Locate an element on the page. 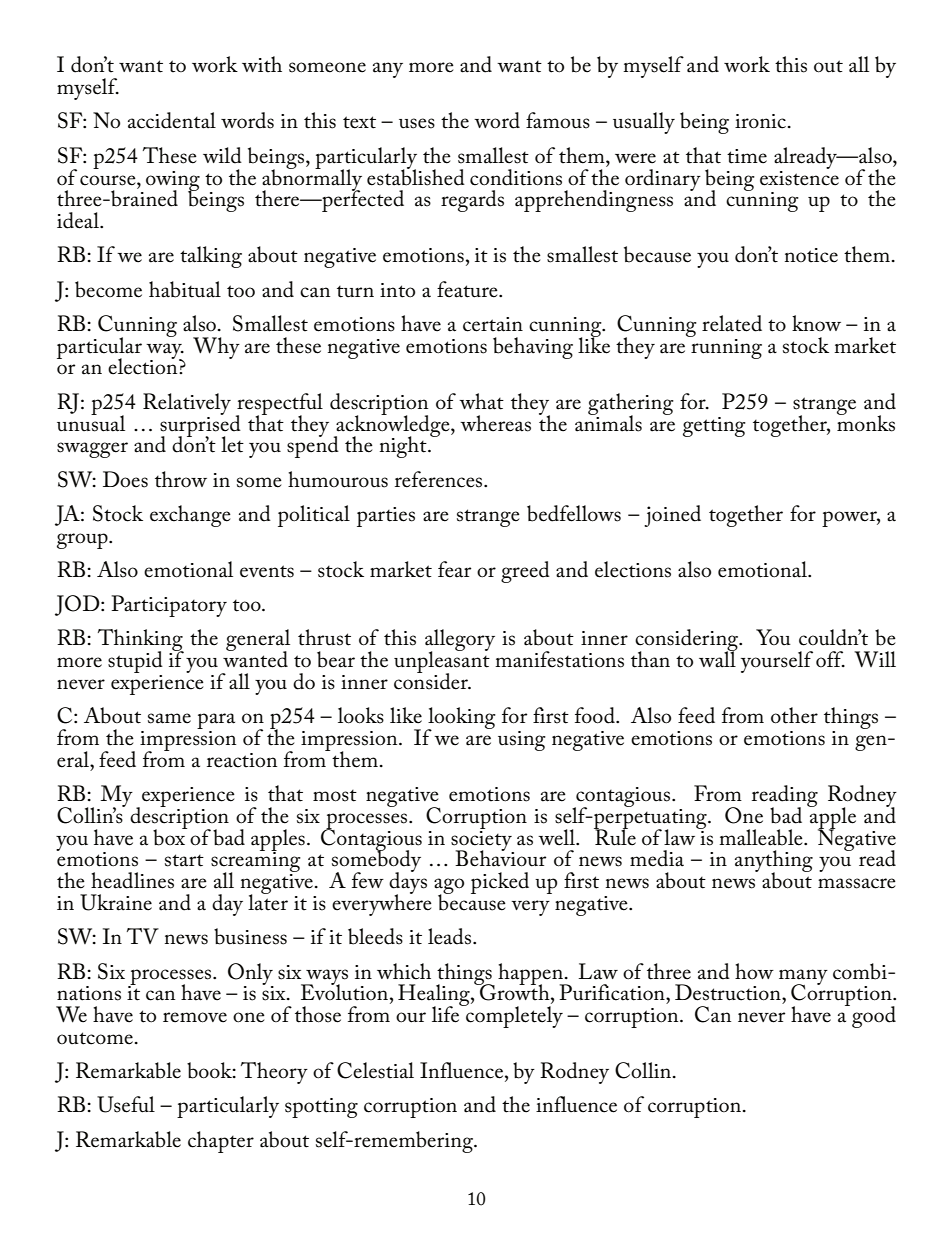  uses is located at coordinates (417, 123).
